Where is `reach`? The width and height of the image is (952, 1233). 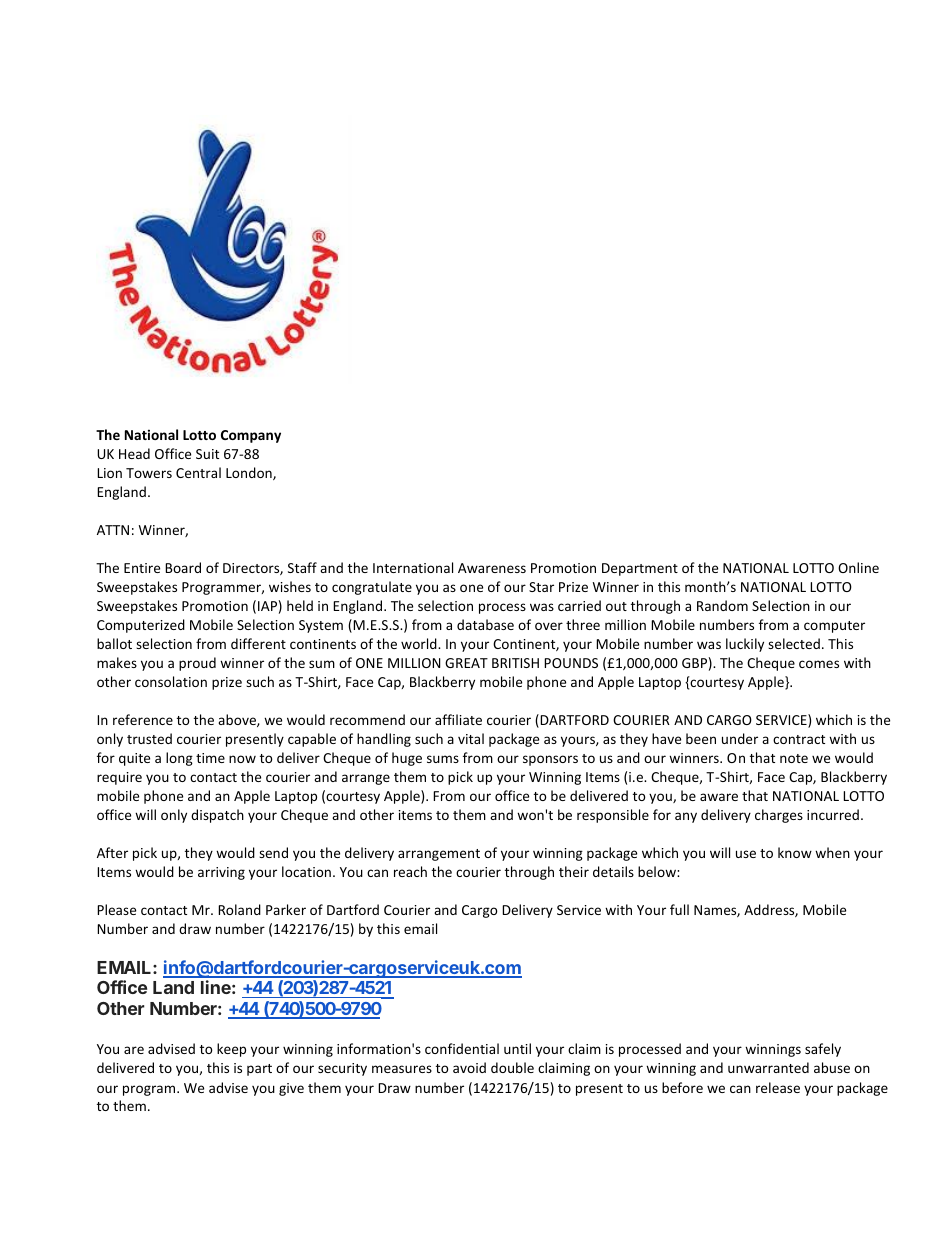 reach is located at coordinates (410, 871).
